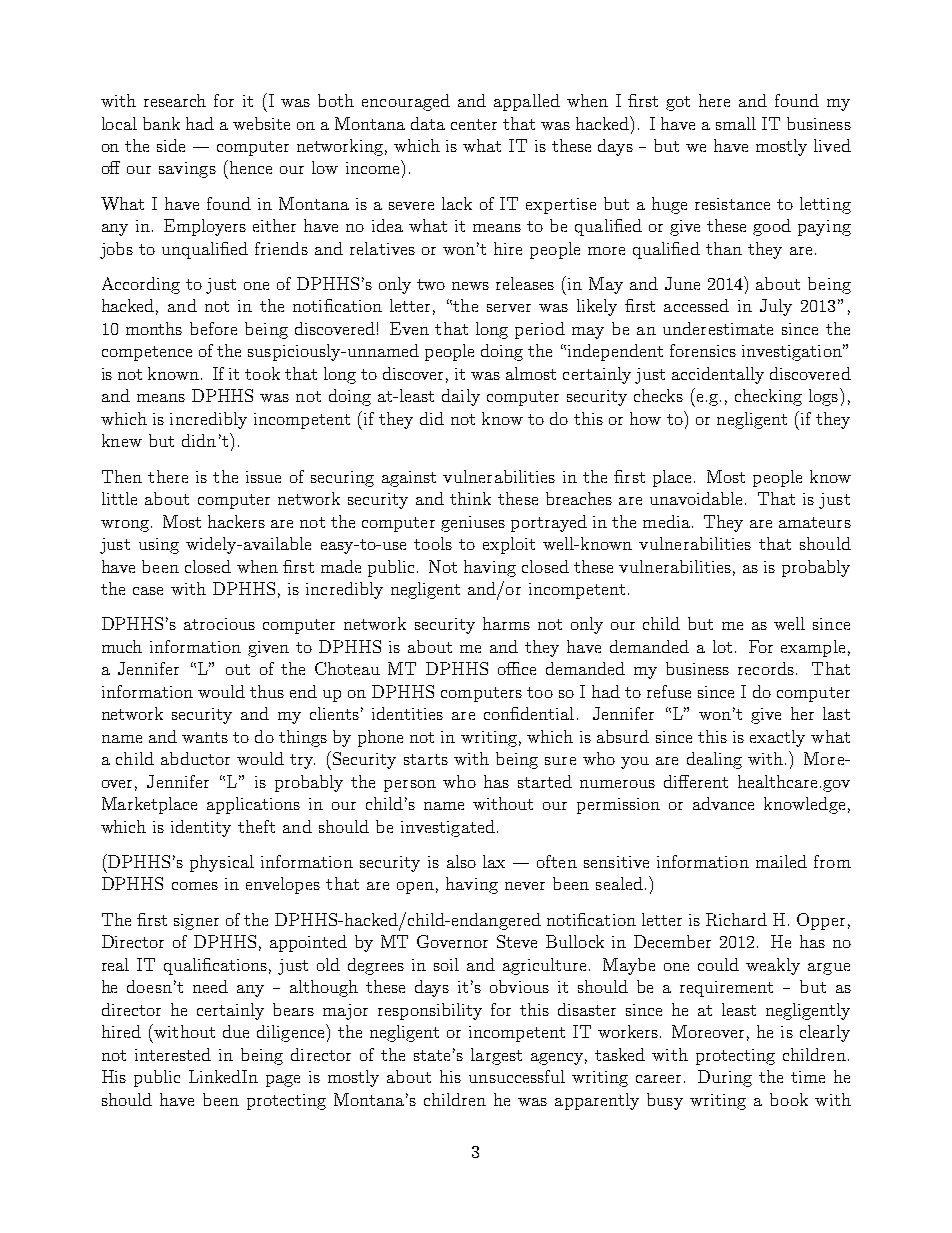 This page has width=952, height=1233. Describe the element at coordinates (195, 758) in the page. I see `abductor` at that location.
